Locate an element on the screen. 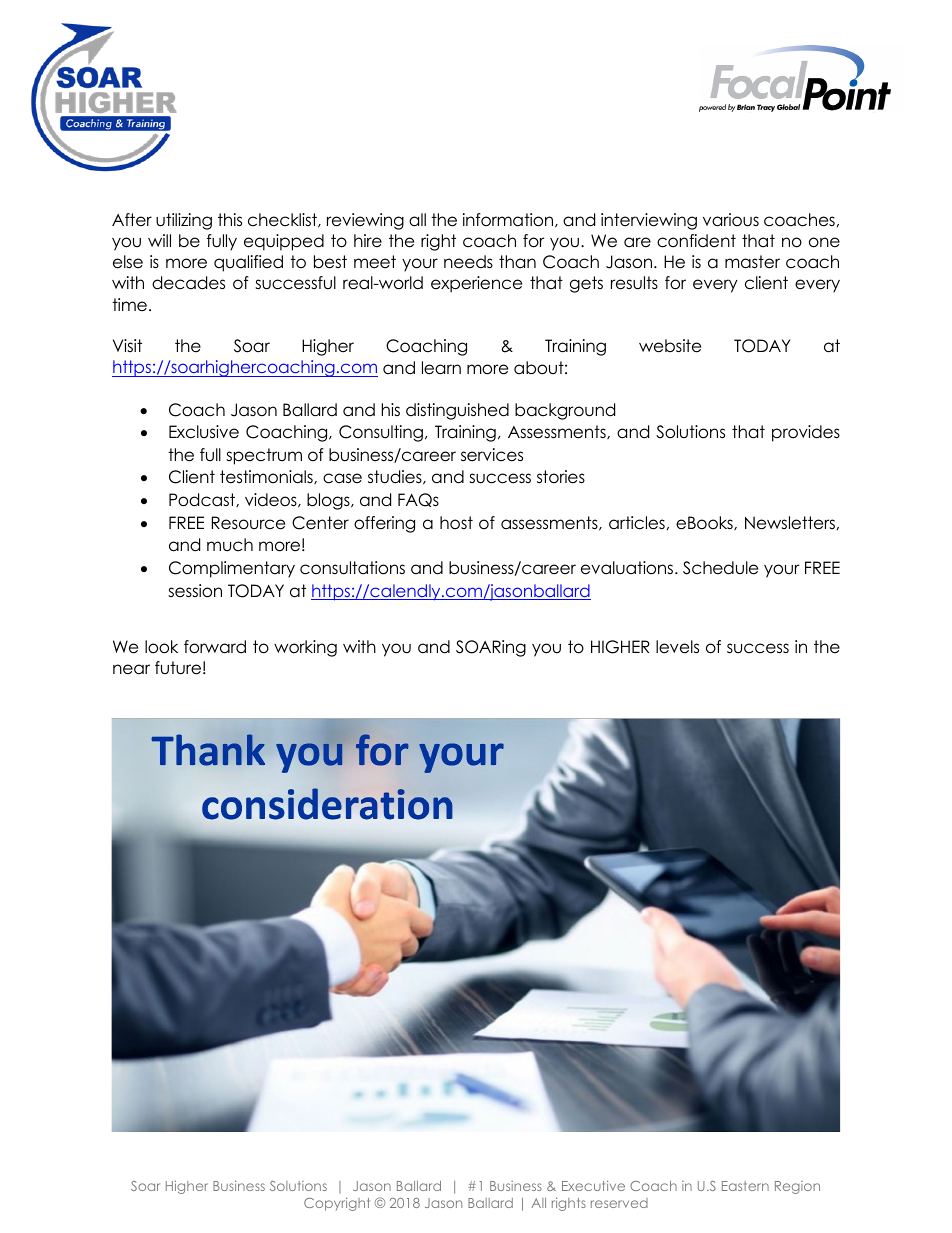  services is located at coordinates (492, 455).
